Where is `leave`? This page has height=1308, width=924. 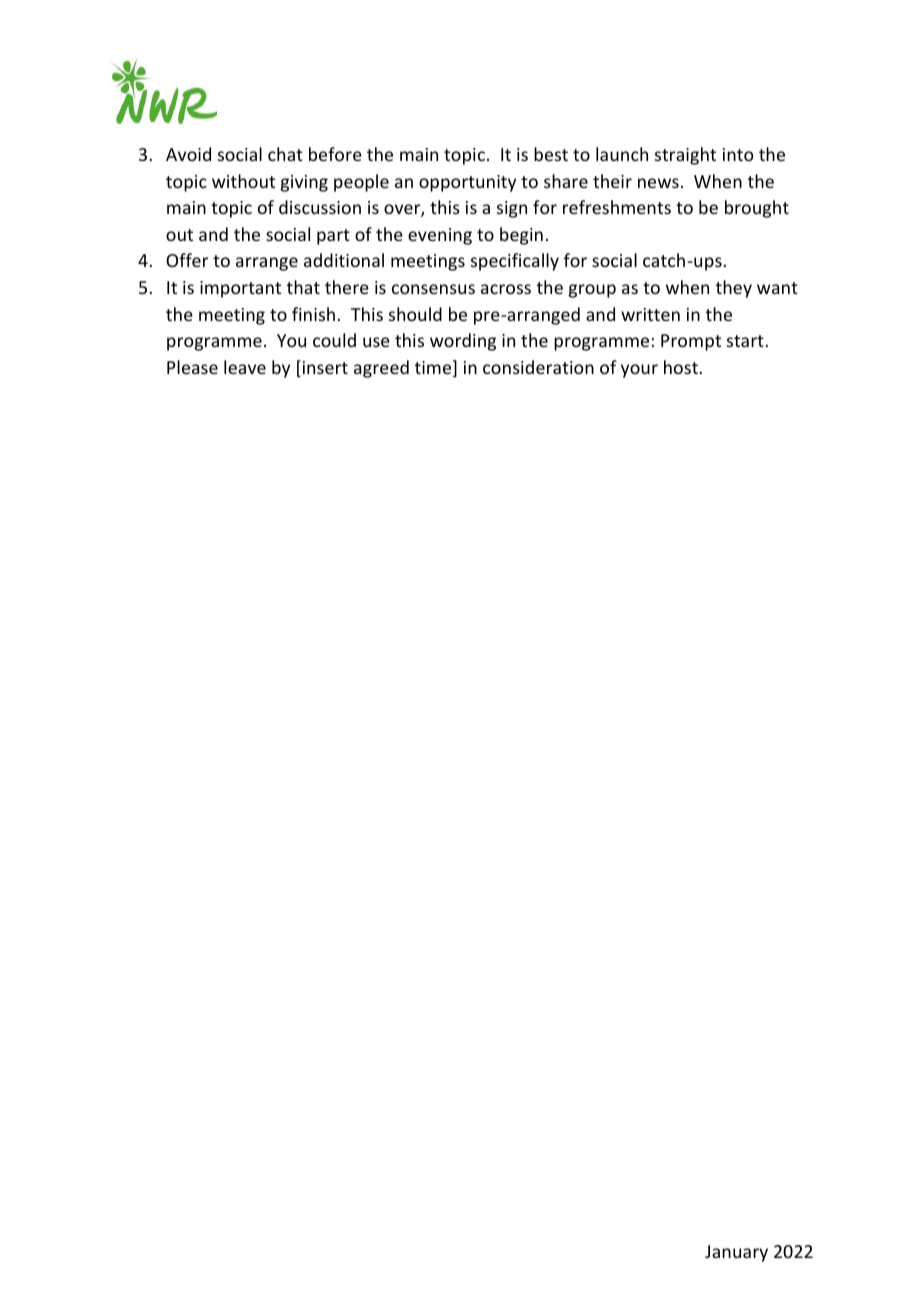 leave is located at coordinates (245, 367).
